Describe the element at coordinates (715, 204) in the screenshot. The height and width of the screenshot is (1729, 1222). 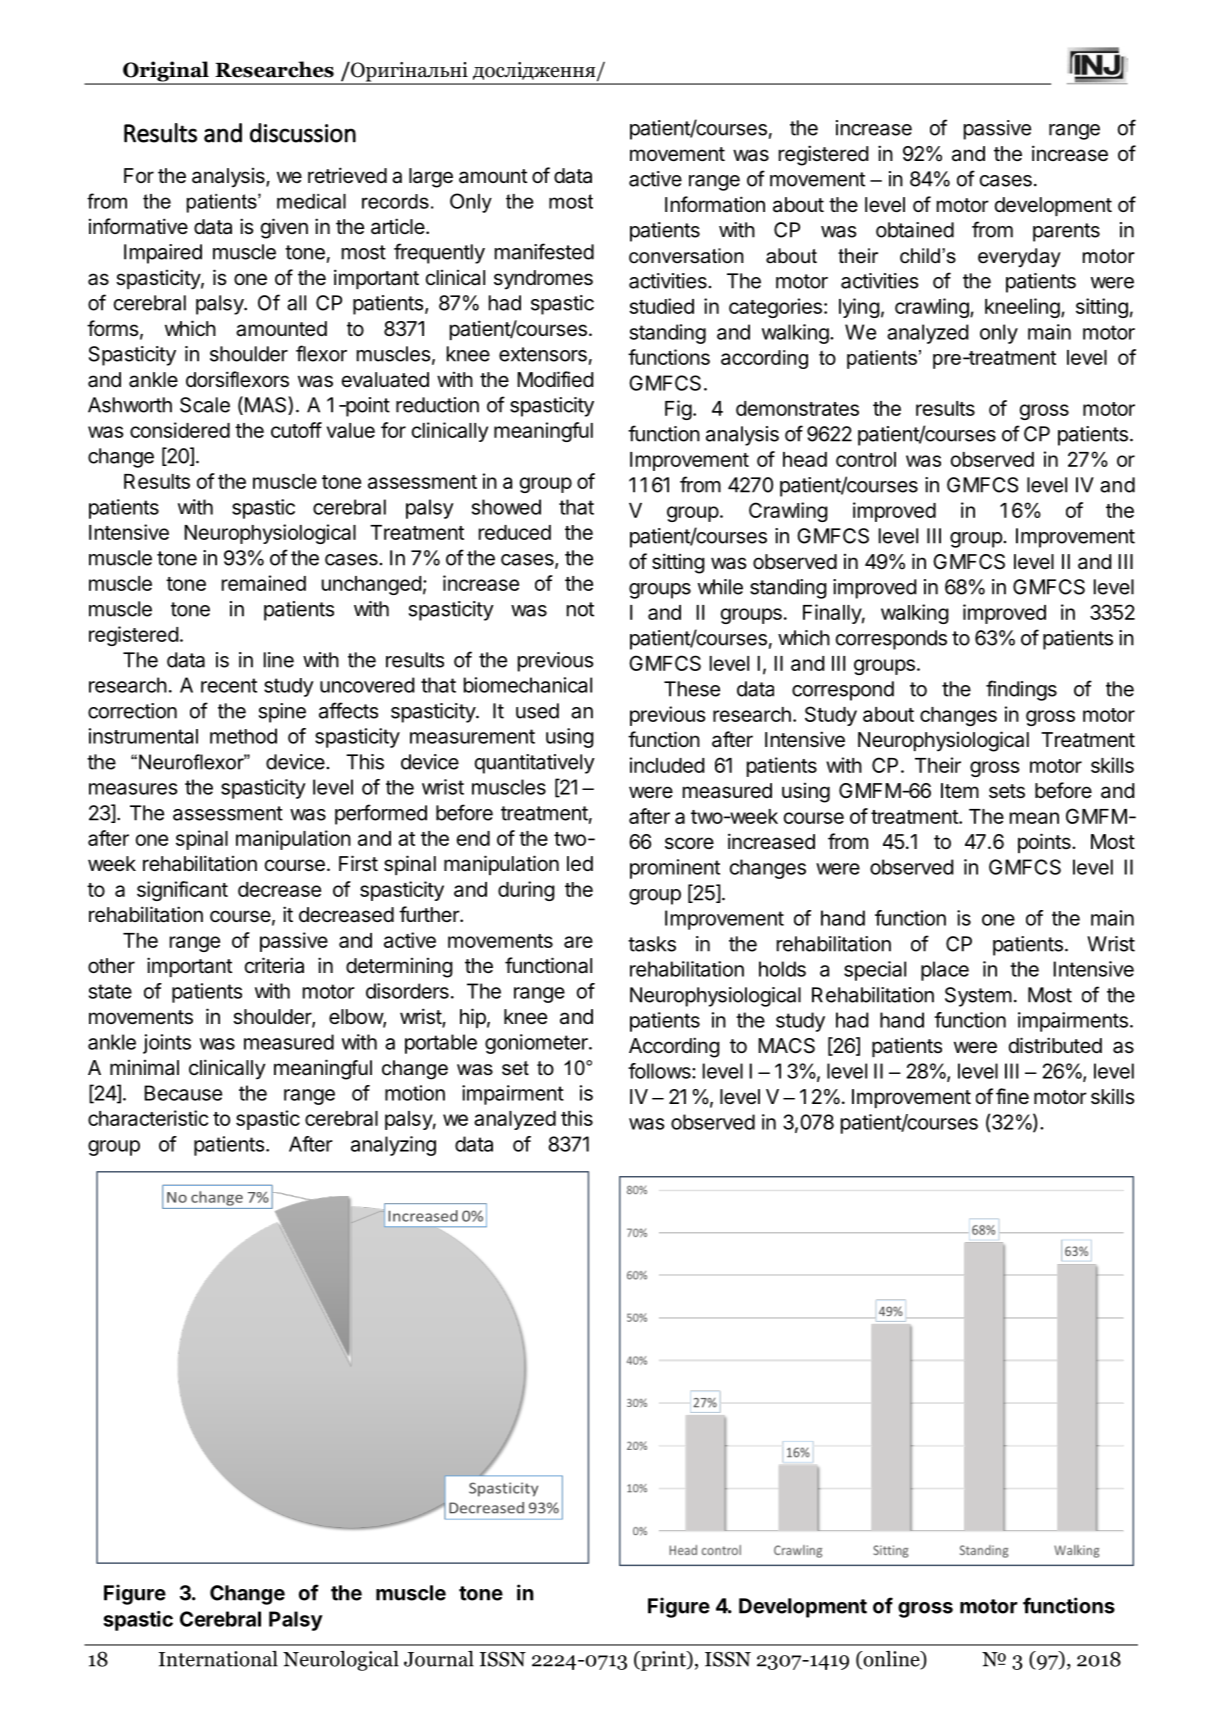
I see `Information` at that location.
